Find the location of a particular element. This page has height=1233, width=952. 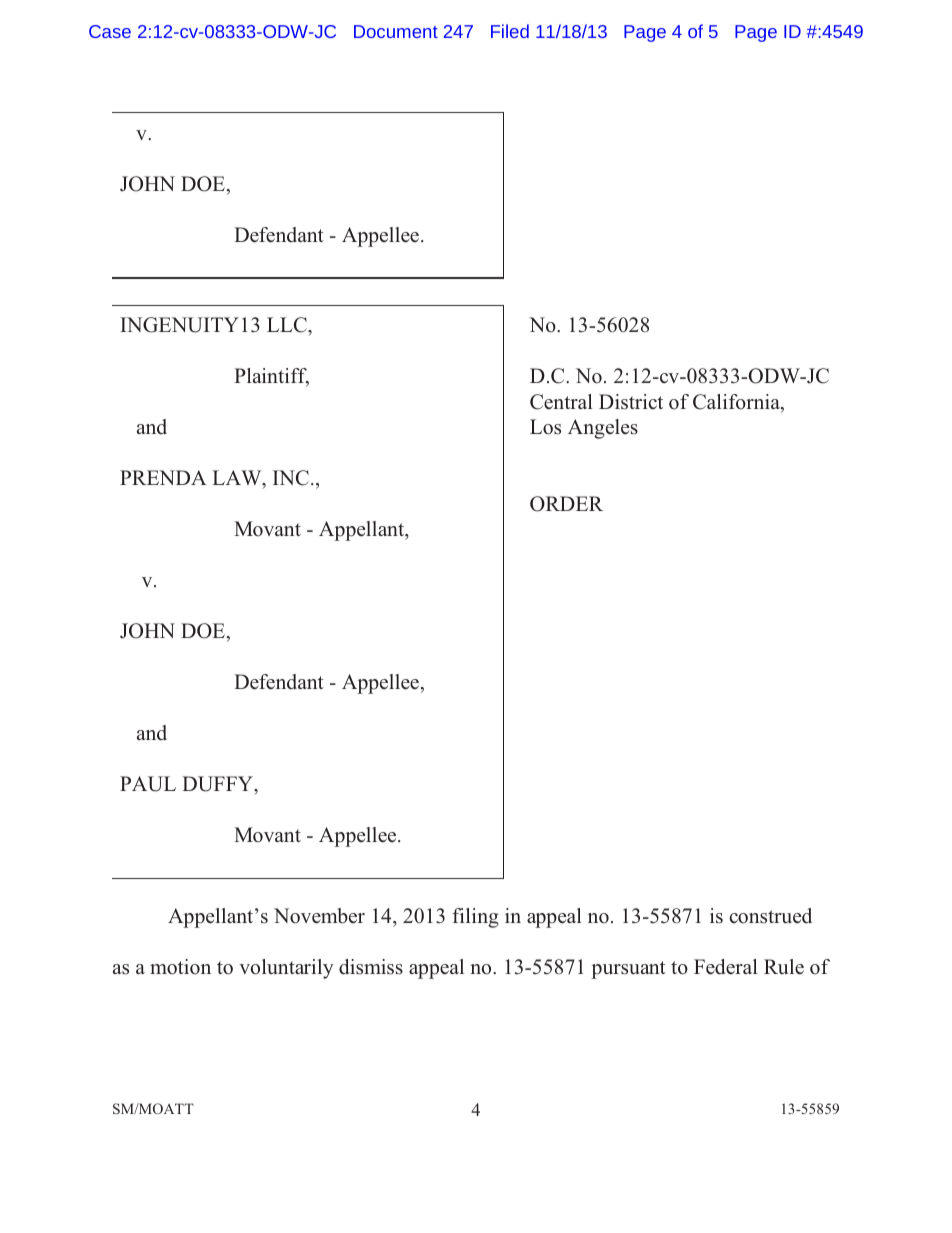

PAUL is located at coordinates (148, 784).
